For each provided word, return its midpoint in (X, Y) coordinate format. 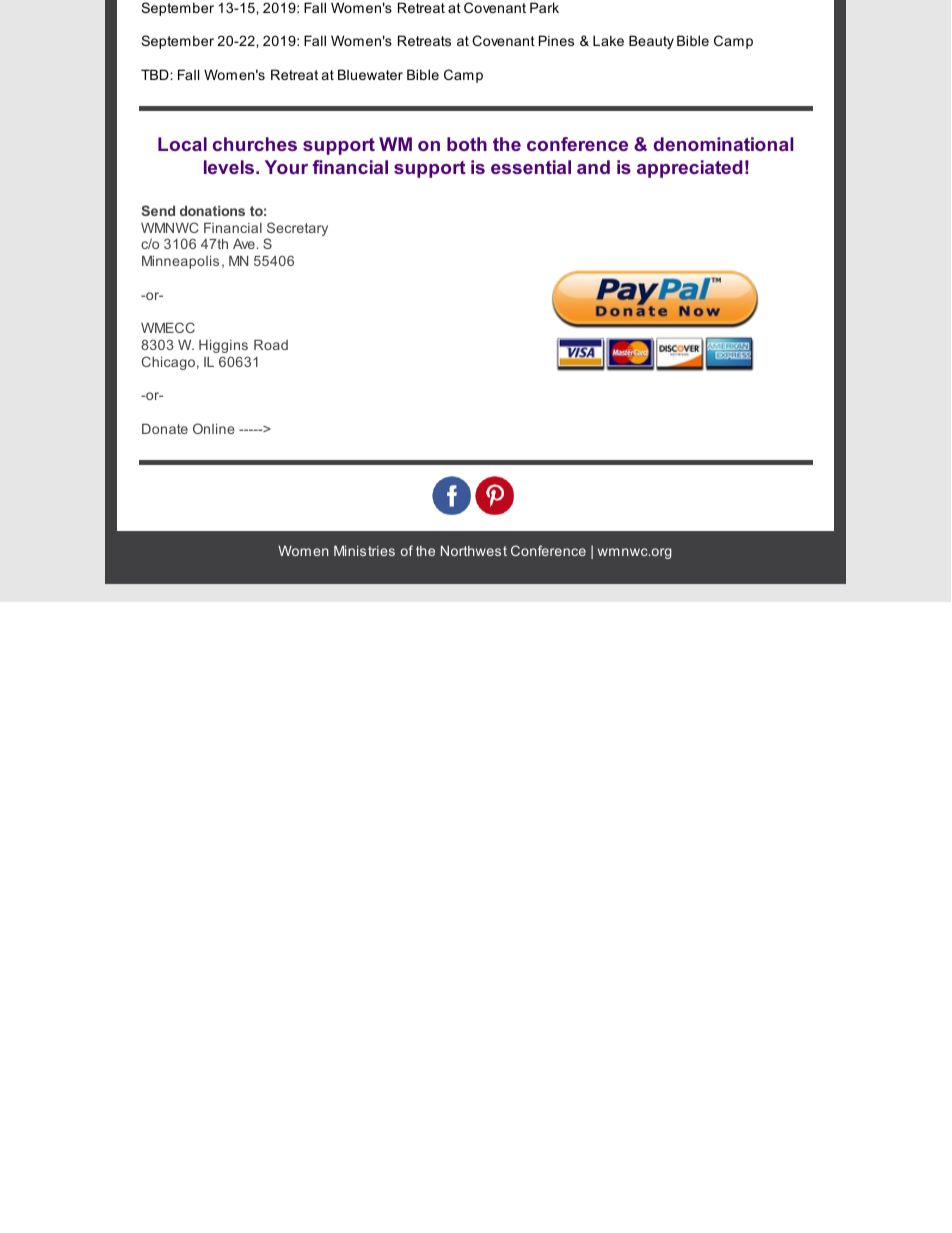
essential (531, 167)
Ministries (364, 550)
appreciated (689, 169)
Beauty (651, 42)
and (593, 167)
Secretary (297, 230)
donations (212, 210)
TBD (156, 74)
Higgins (223, 346)
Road (271, 344)
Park (544, 7)
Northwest (474, 550)
